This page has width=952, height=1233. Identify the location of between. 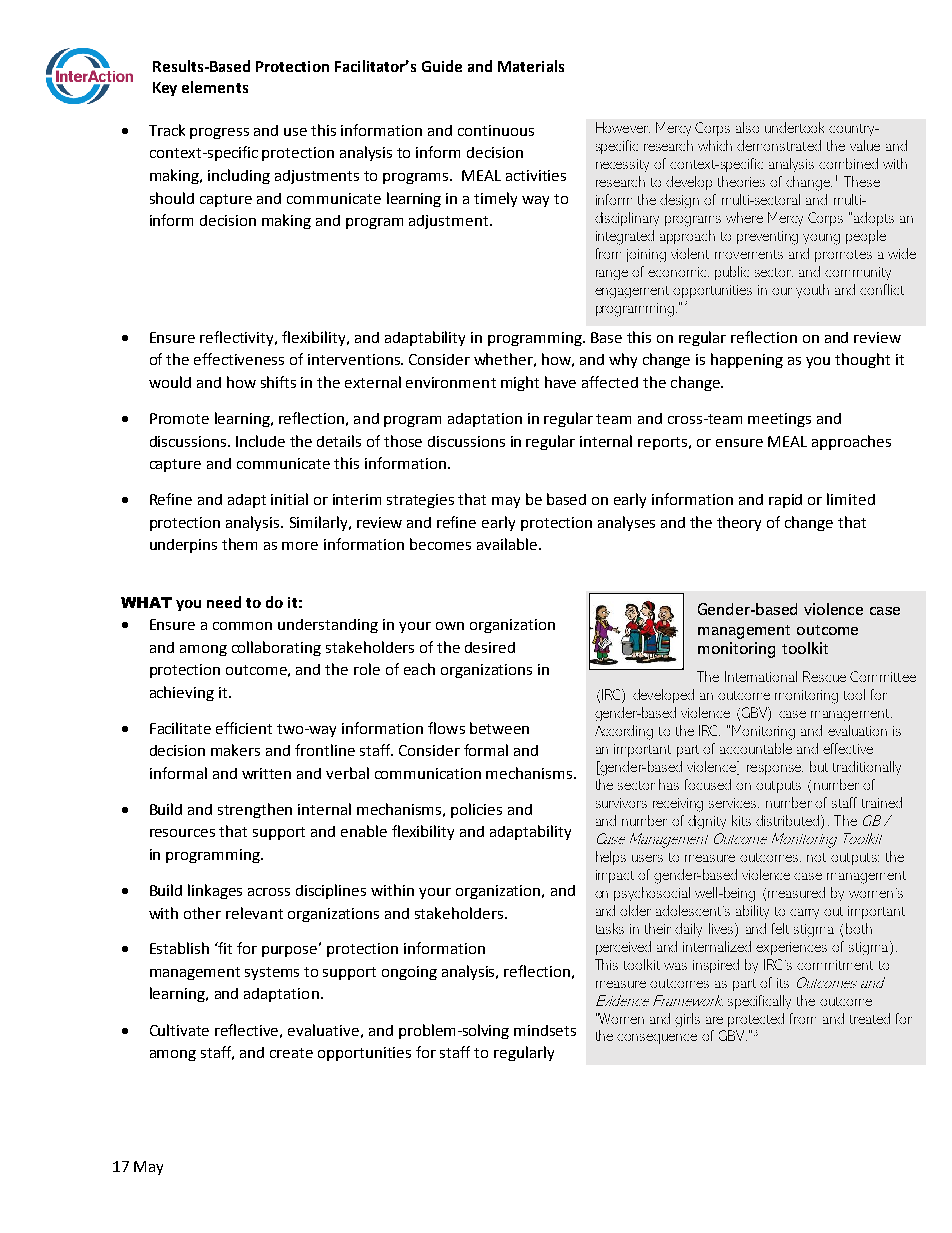
(499, 728).
